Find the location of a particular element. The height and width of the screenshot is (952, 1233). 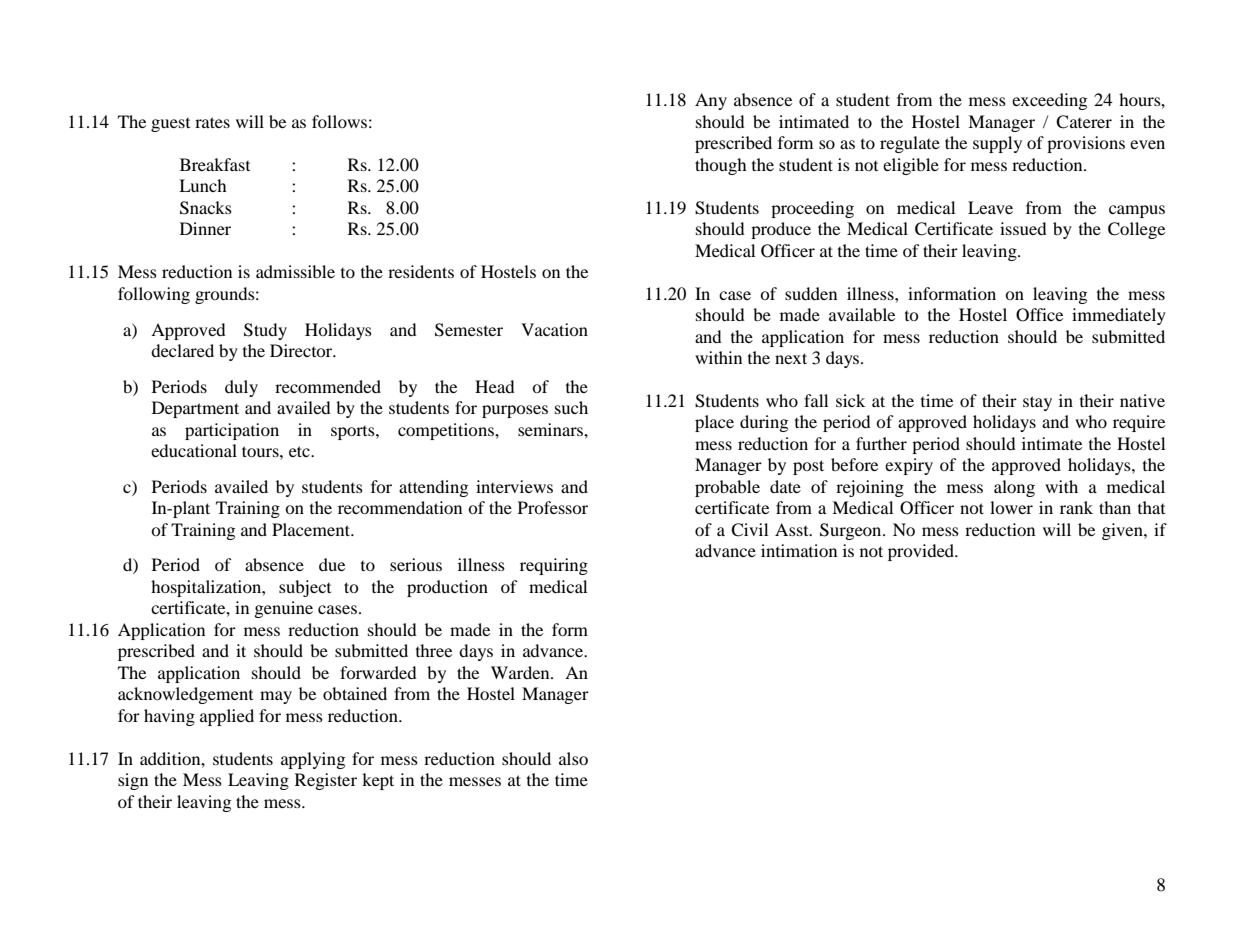

participation is located at coordinates (232, 431).
